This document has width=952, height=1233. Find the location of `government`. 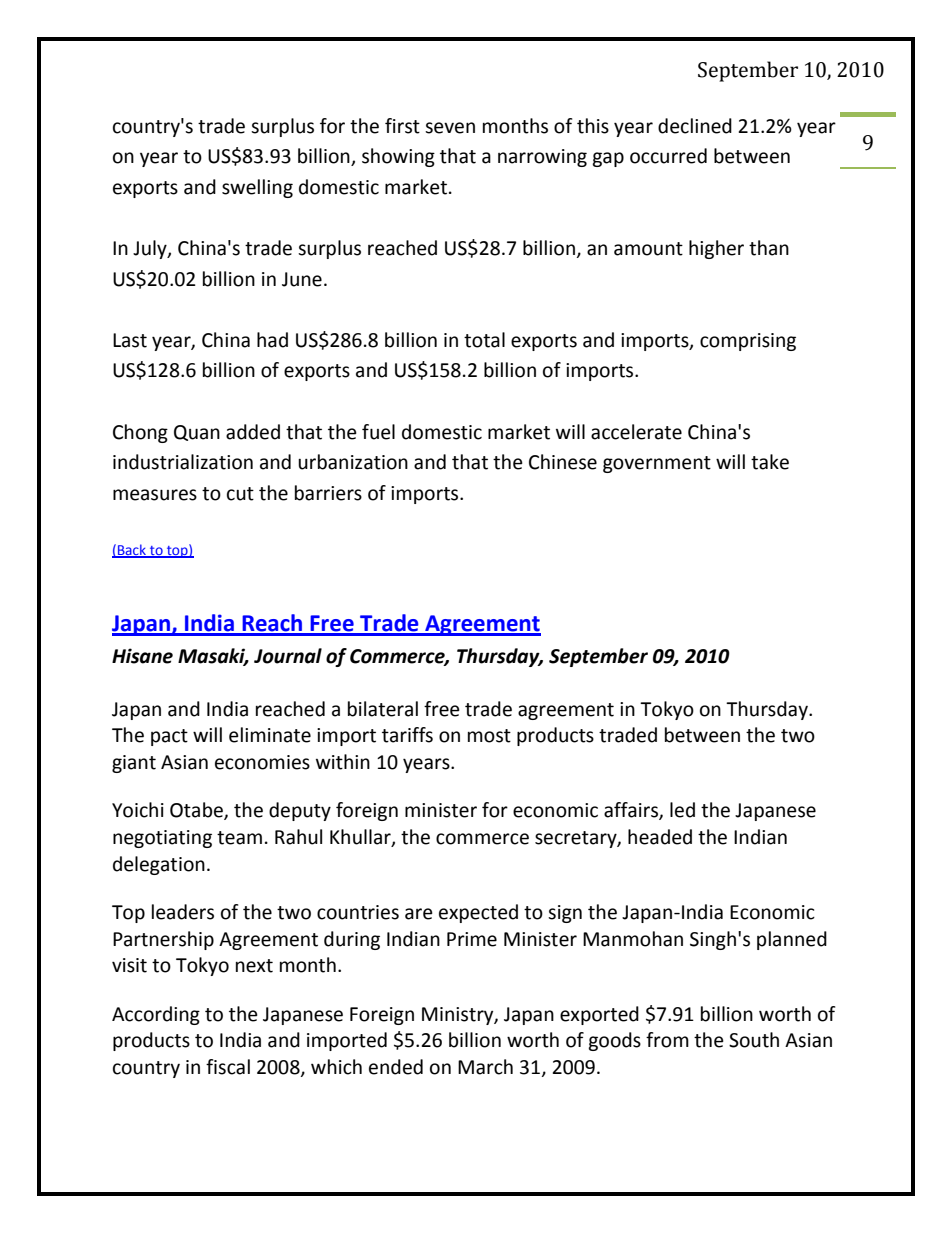

government is located at coordinates (657, 464).
